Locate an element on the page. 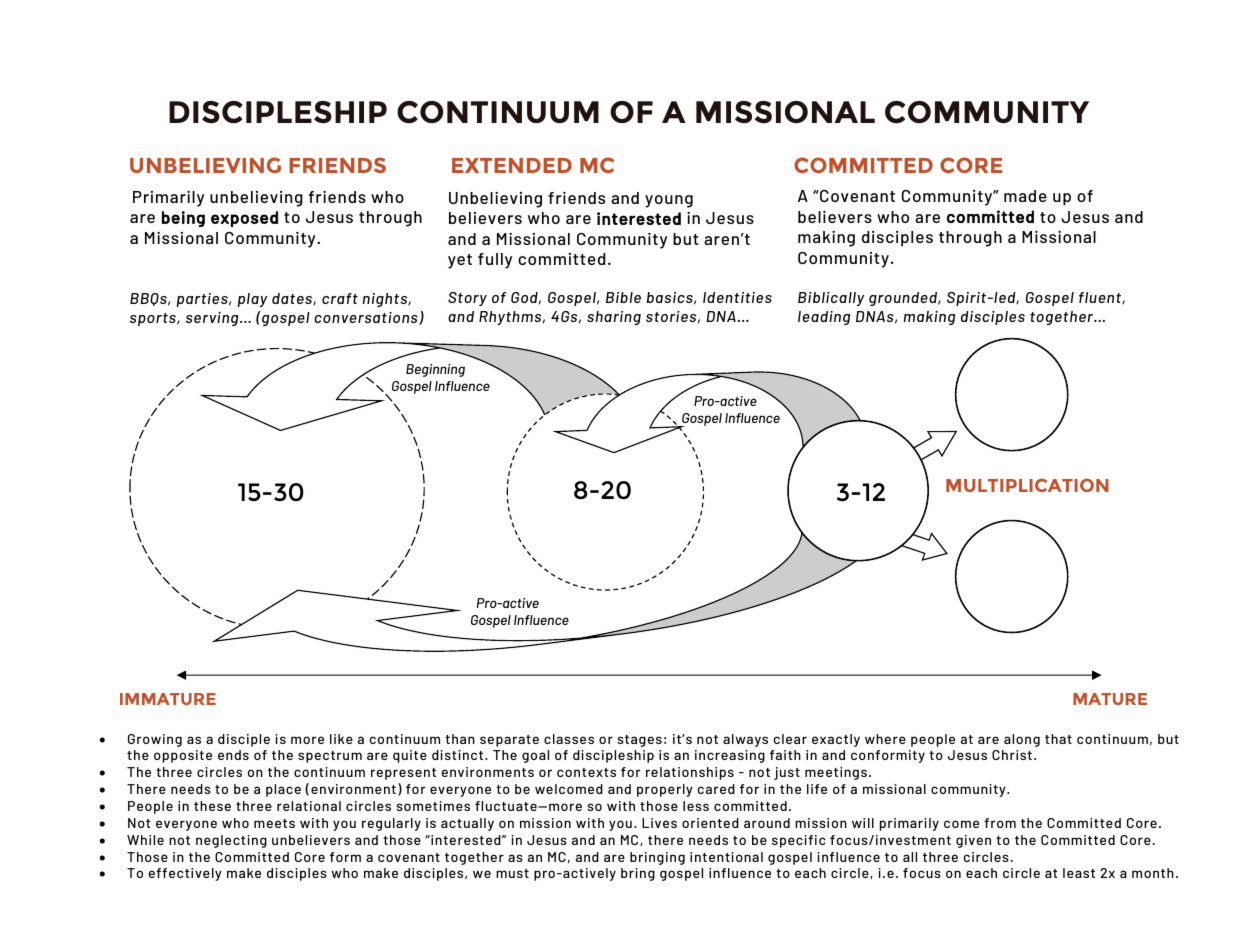 The image size is (1233, 952). like is located at coordinates (341, 739).
